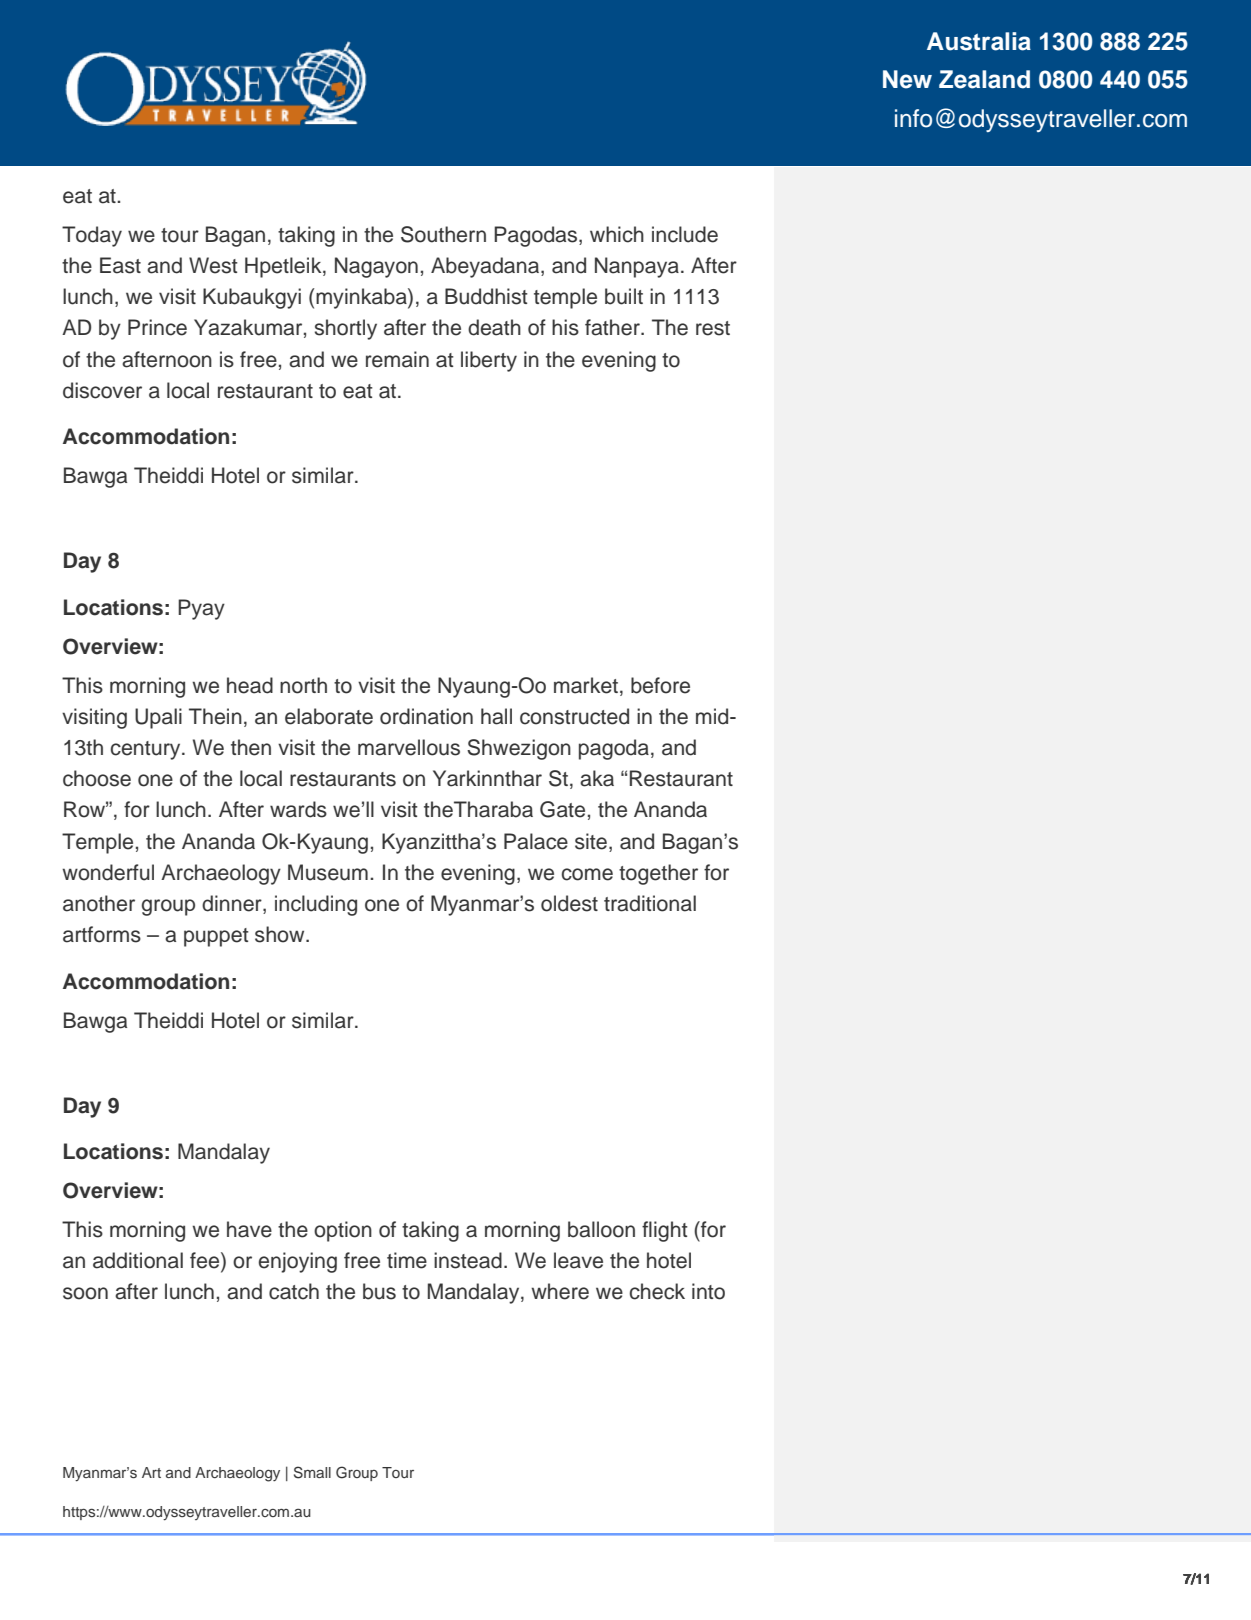 The width and height of the screenshot is (1251, 1620). What do you see at coordinates (650, 903) in the screenshot?
I see `traditional` at bounding box center [650, 903].
